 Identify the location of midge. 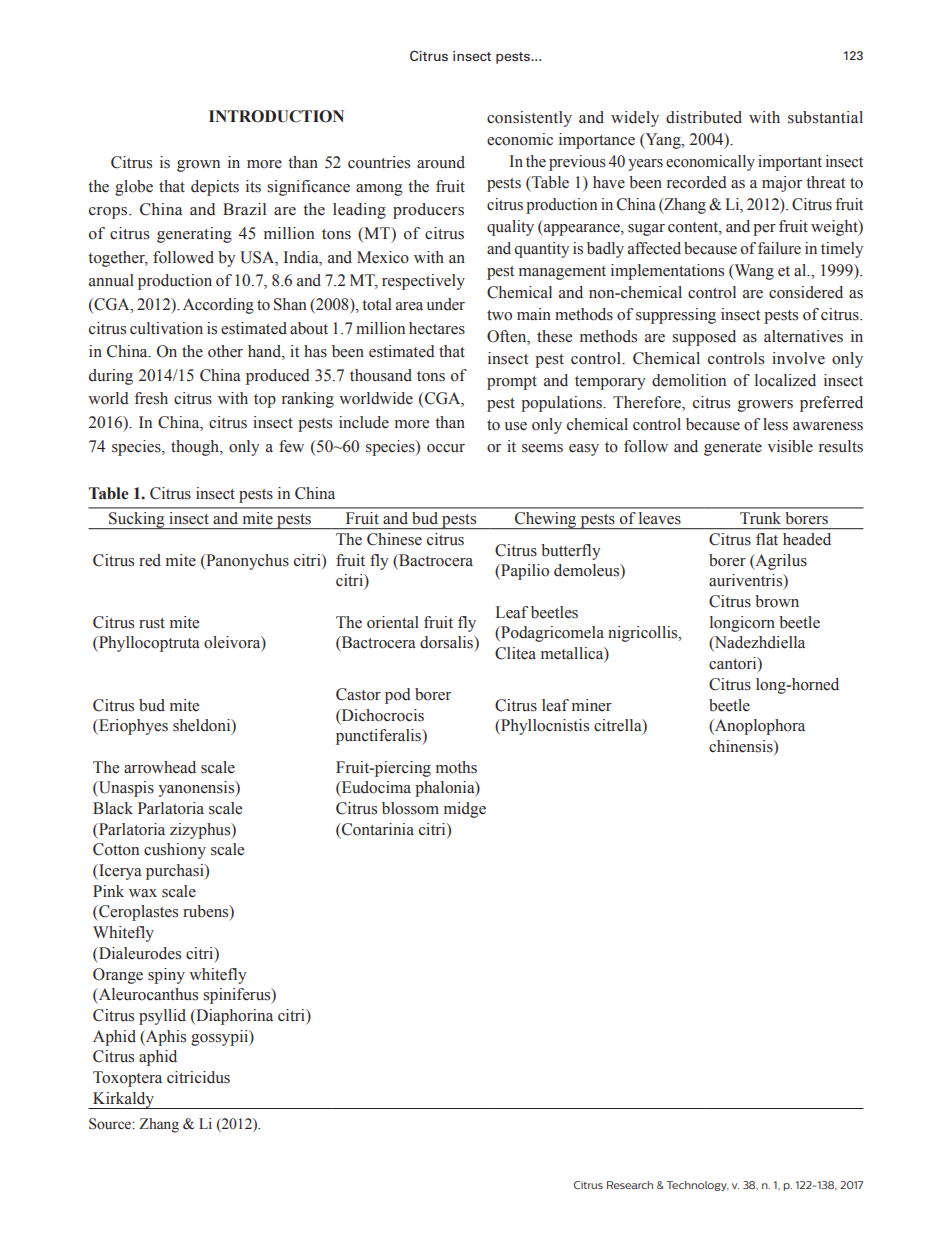
(465, 810).
